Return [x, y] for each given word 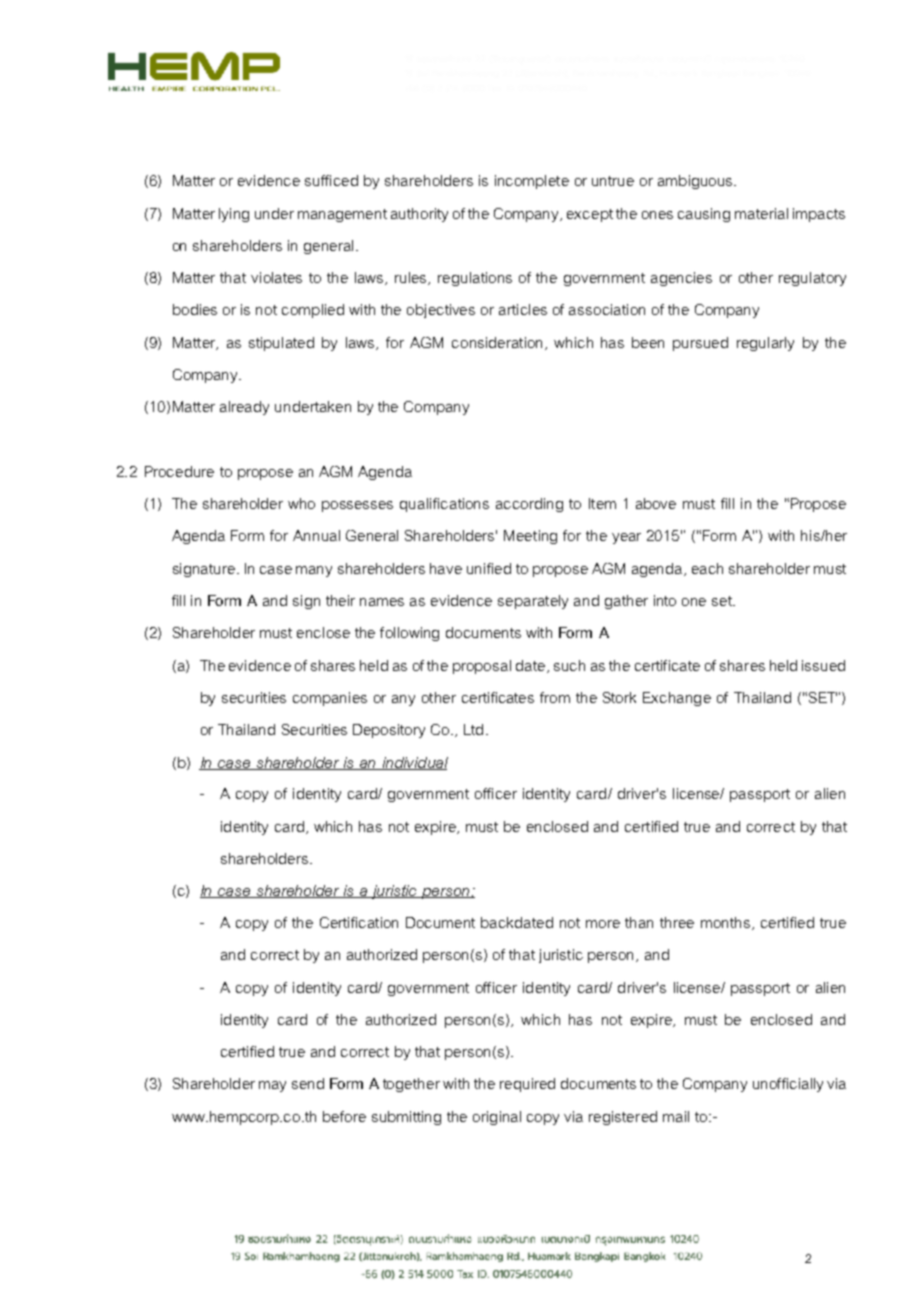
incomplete [532, 182]
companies [330, 699]
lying [234, 215]
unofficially [788, 1085]
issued [823, 665]
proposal [482, 667]
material [761, 213]
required [527, 1085]
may [272, 1086]
